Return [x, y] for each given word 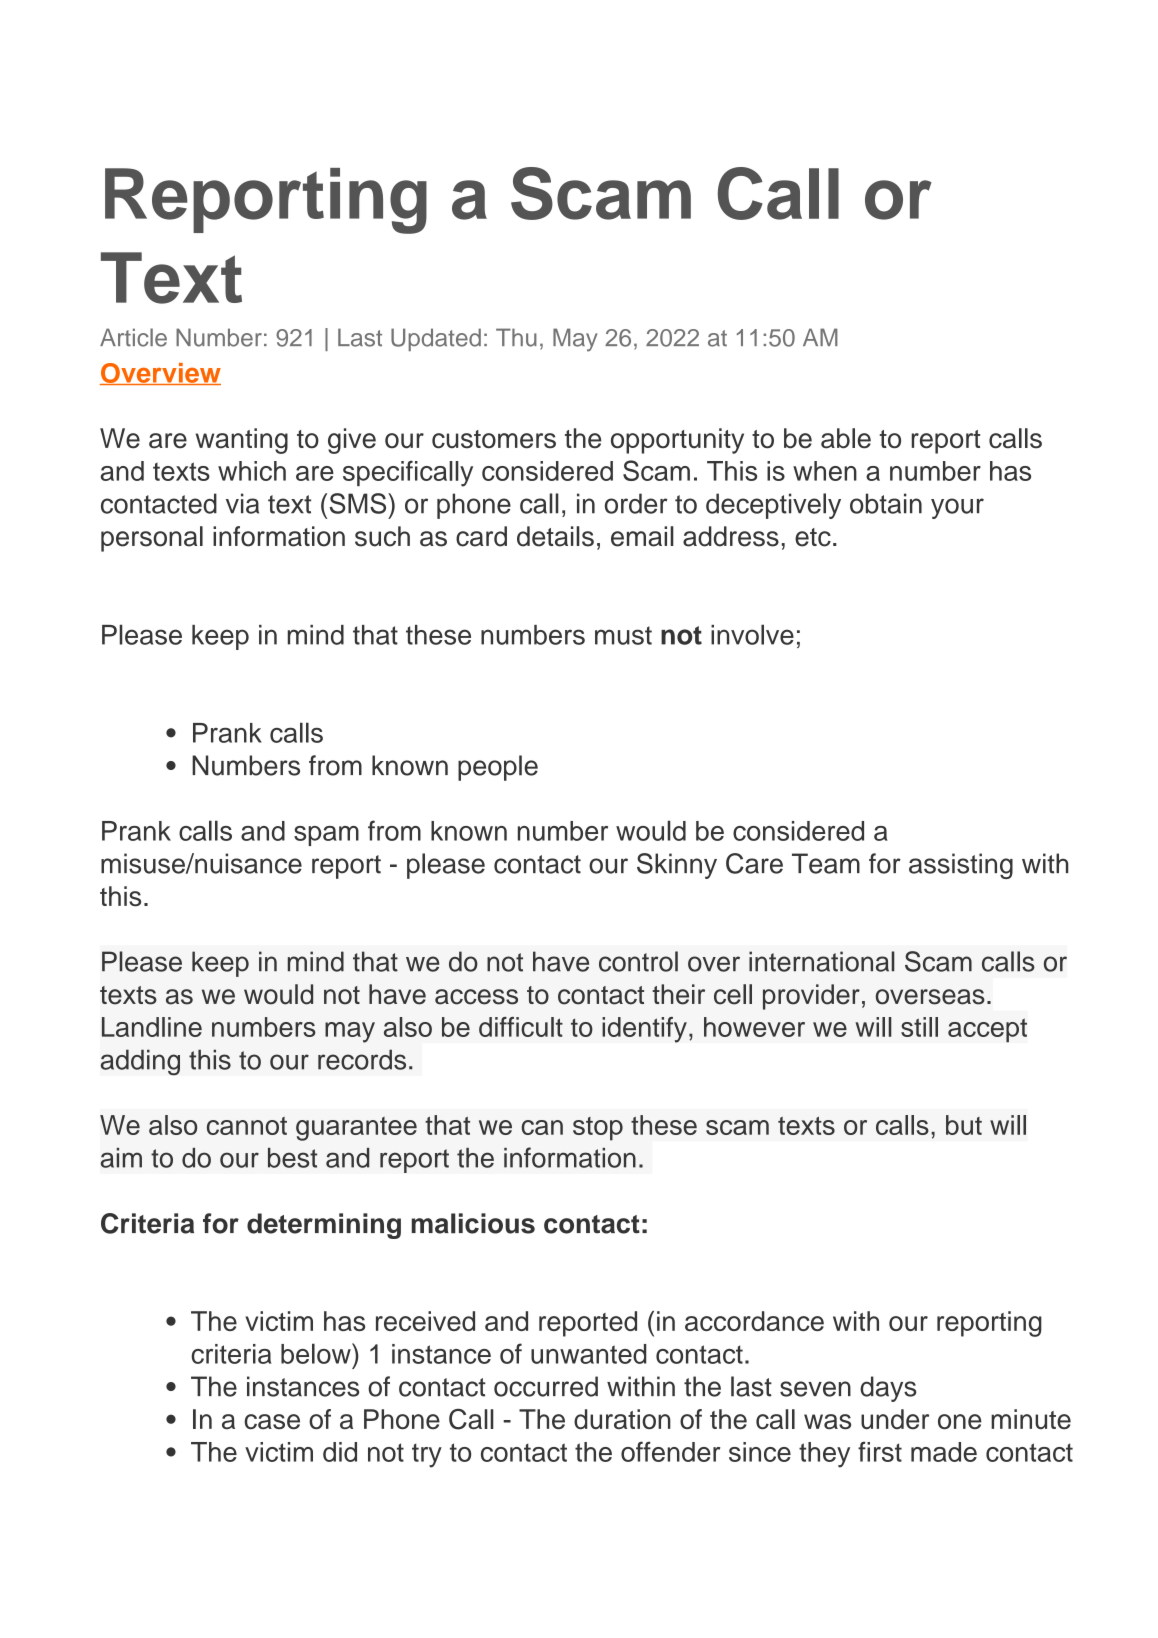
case [272, 1422]
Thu [516, 337]
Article [133, 337]
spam [326, 836]
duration [622, 1419]
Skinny [677, 866]
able [846, 438]
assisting [961, 866]
